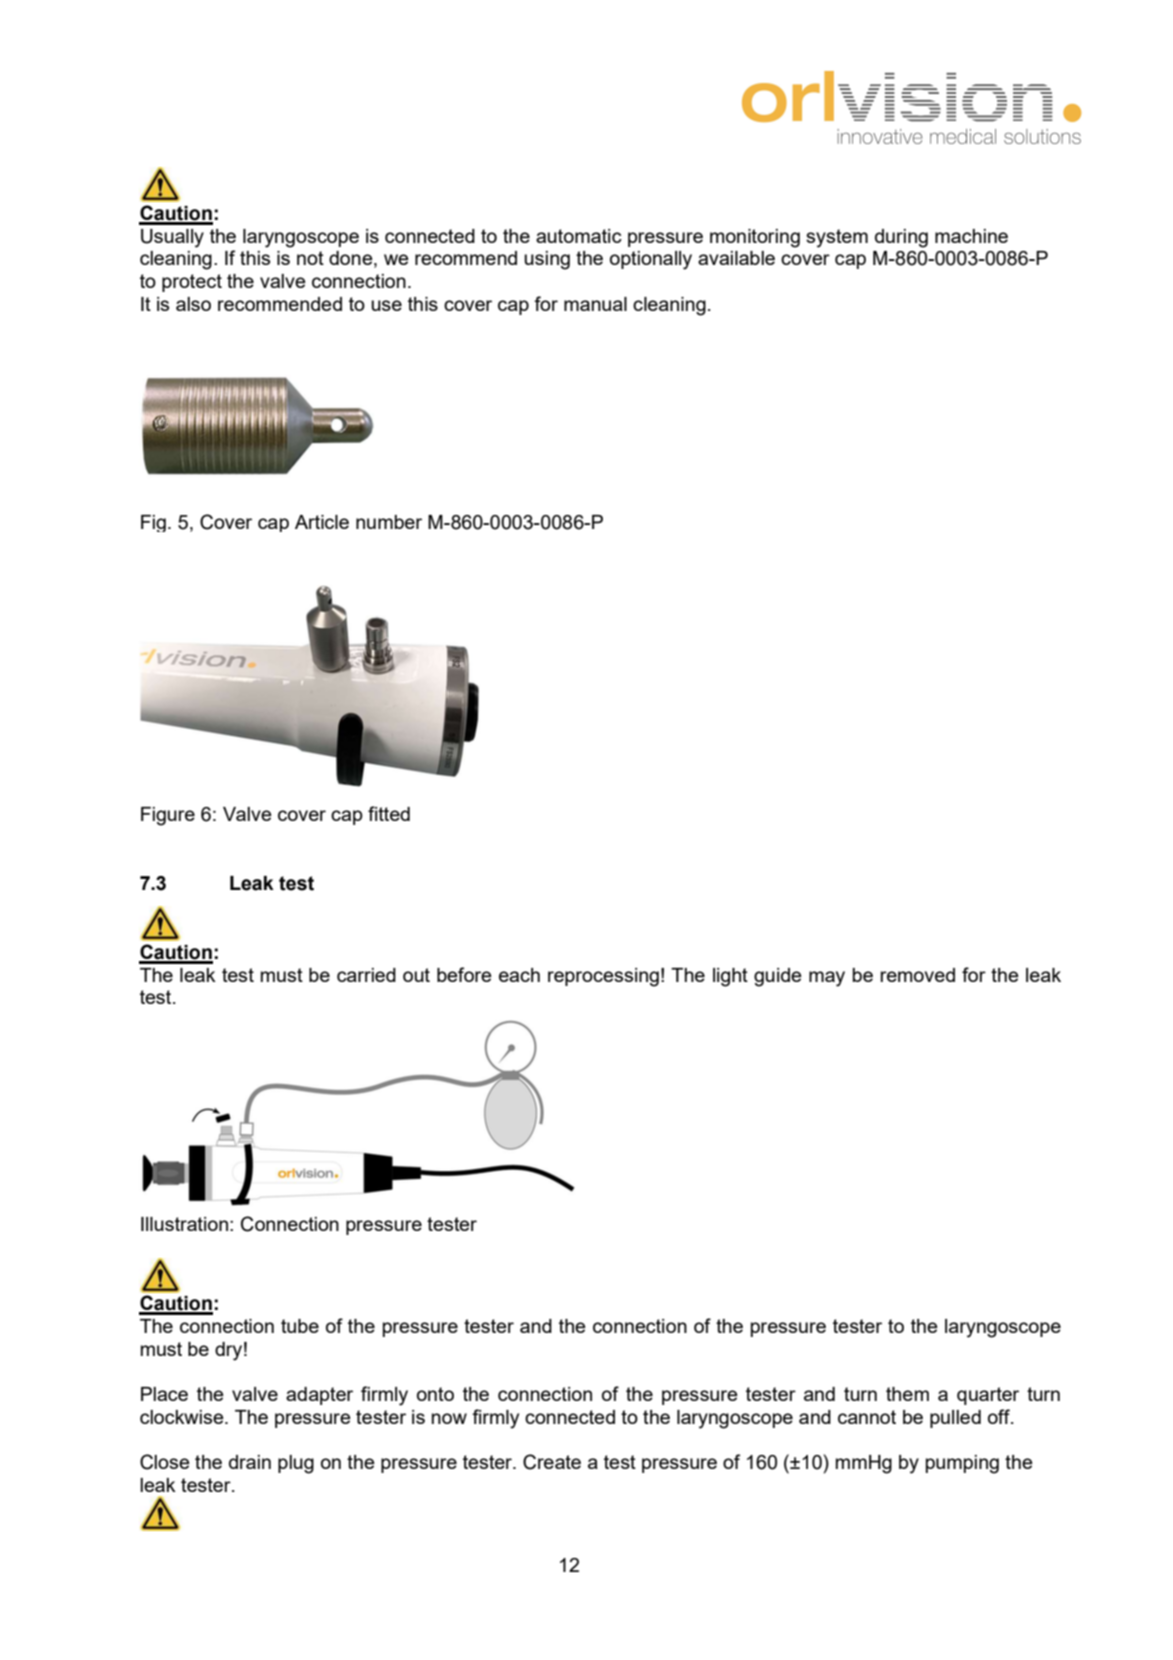 The image size is (1173, 1660). What do you see at coordinates (519, 975) in the screenshot?
I see `each` at bounding box center [519, 975].
